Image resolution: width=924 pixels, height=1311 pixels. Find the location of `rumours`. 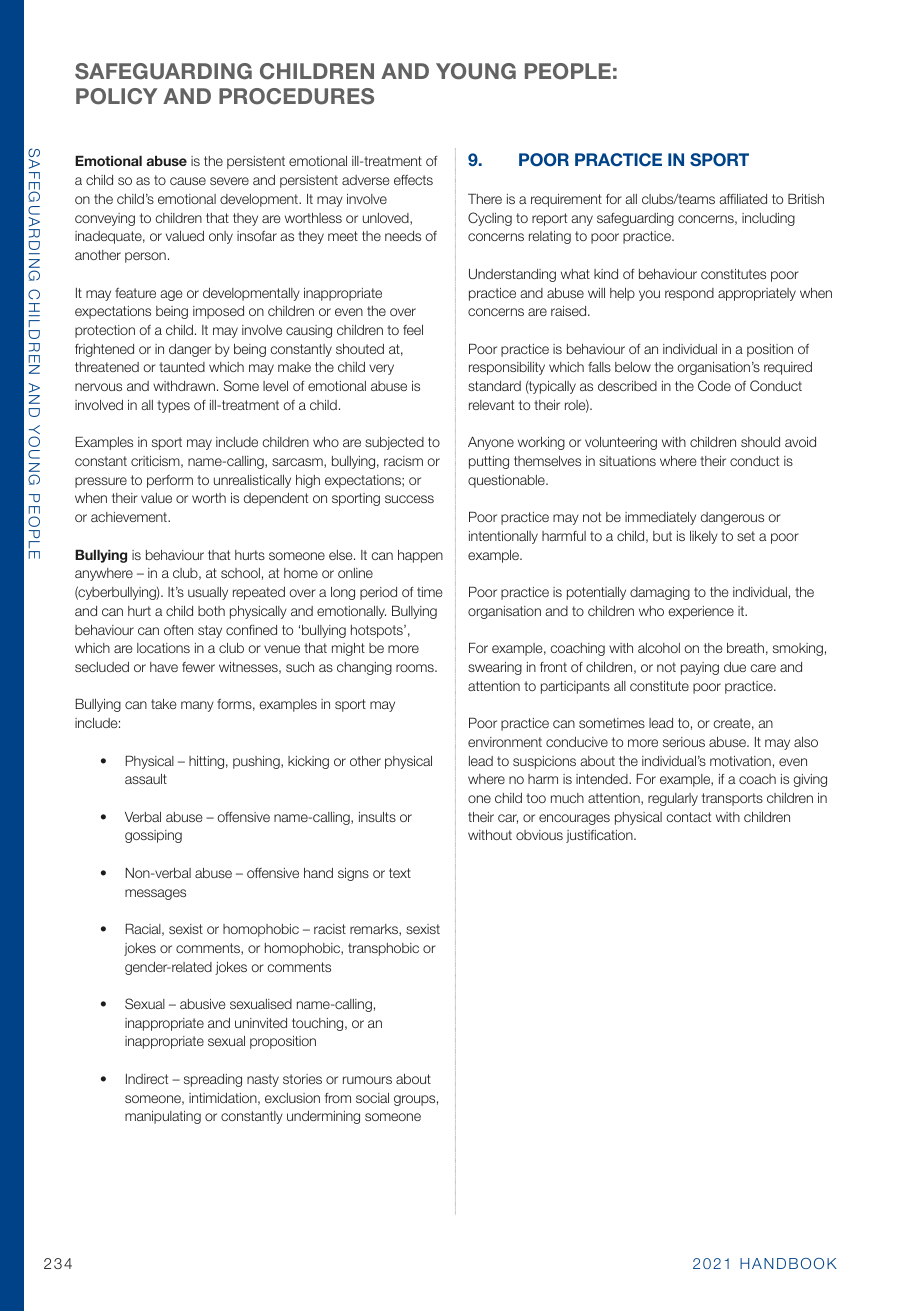

rumours is located at coordinates (367, 1080).
